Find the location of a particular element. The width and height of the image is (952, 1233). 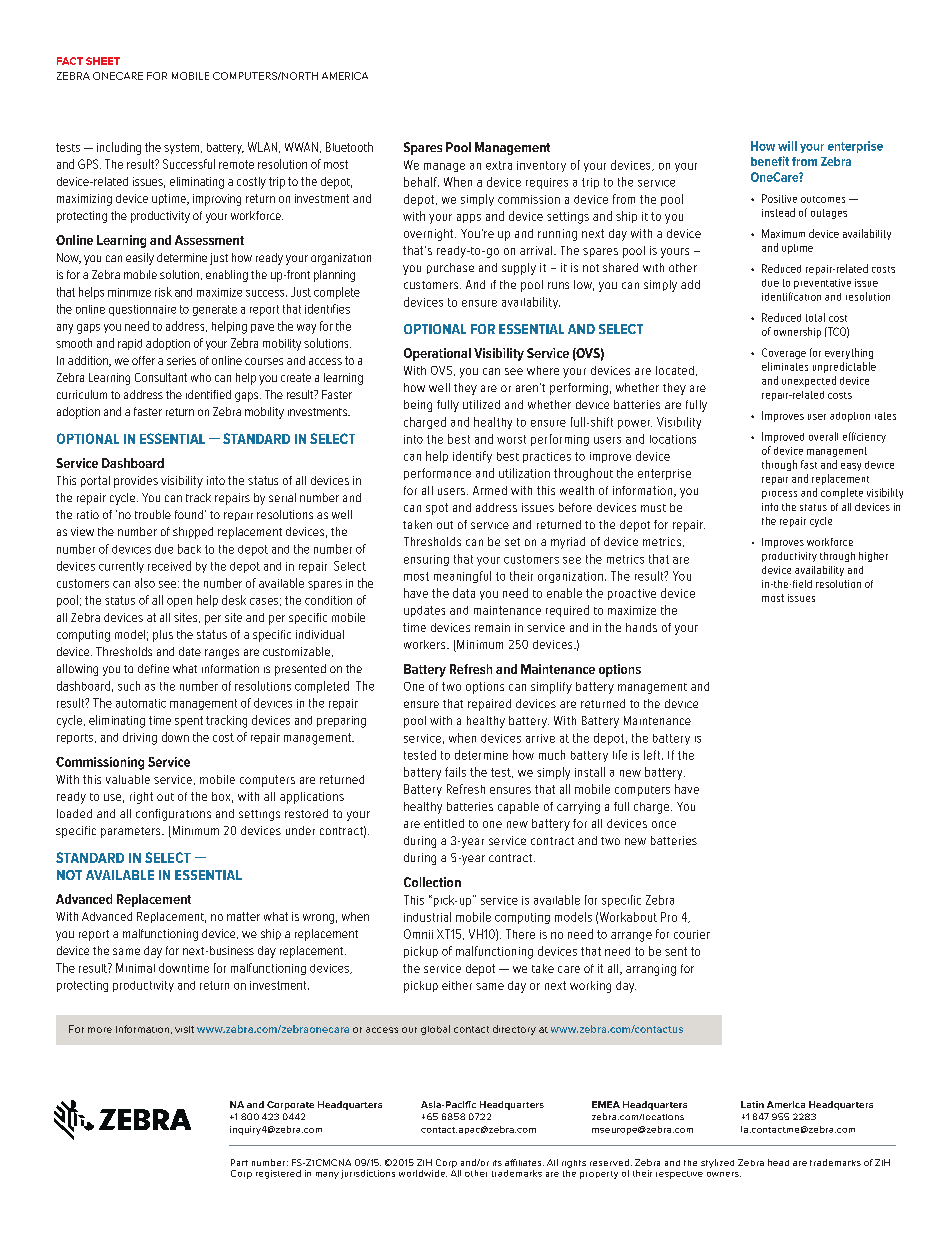

where is located at coordinates (543, 370).
